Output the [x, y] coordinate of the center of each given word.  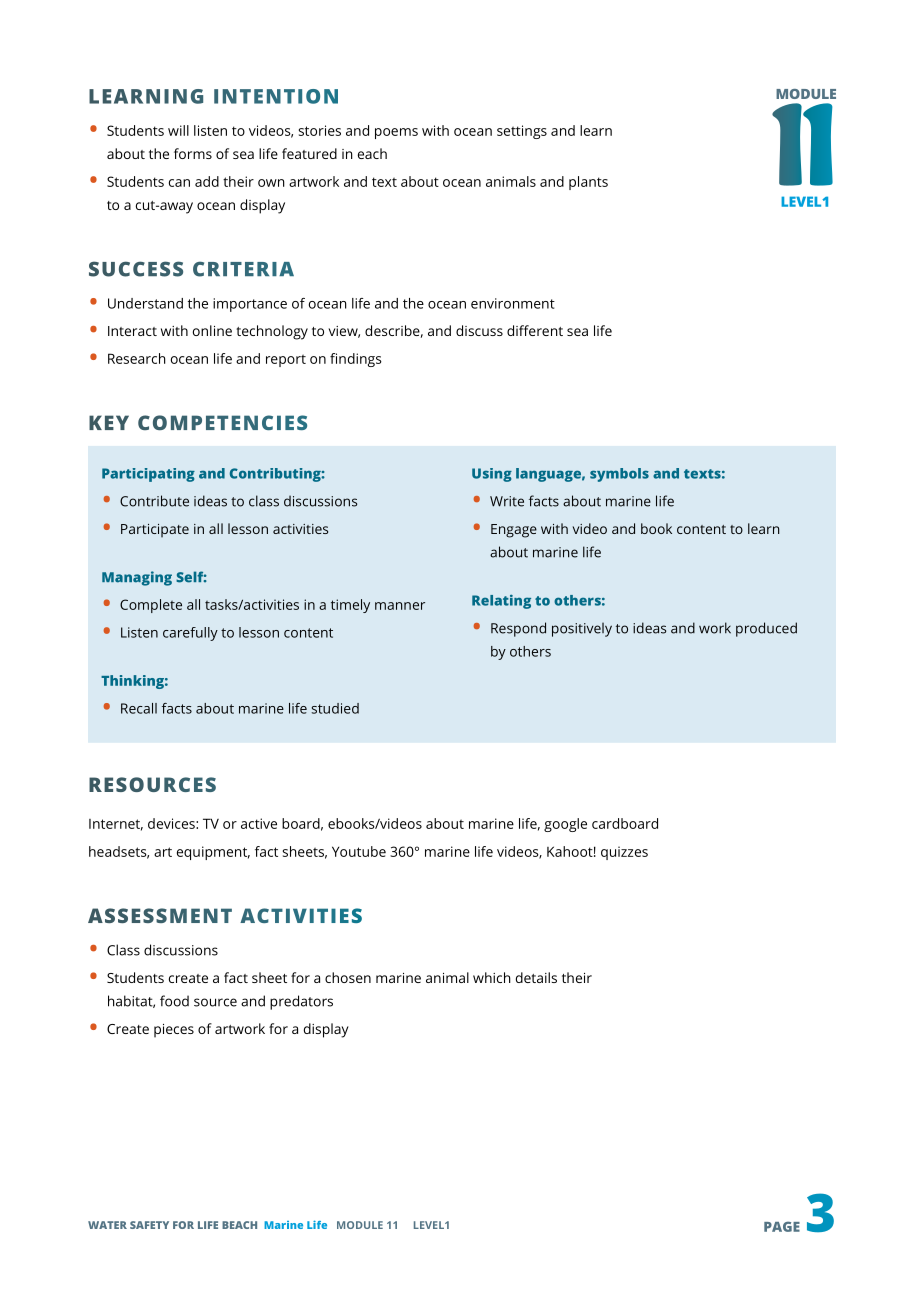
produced [766, 629]
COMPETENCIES [222, 422]
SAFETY [149, 1225]
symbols [619, 475]
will [178, 130]
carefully [190, 634]
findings [356, 360]
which [492, 977]
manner [400, 606]
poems [396, 133]
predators [301, 1002]
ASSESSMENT [160, 915]
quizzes [624, 853]
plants [588, 183]
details [536, 977]
